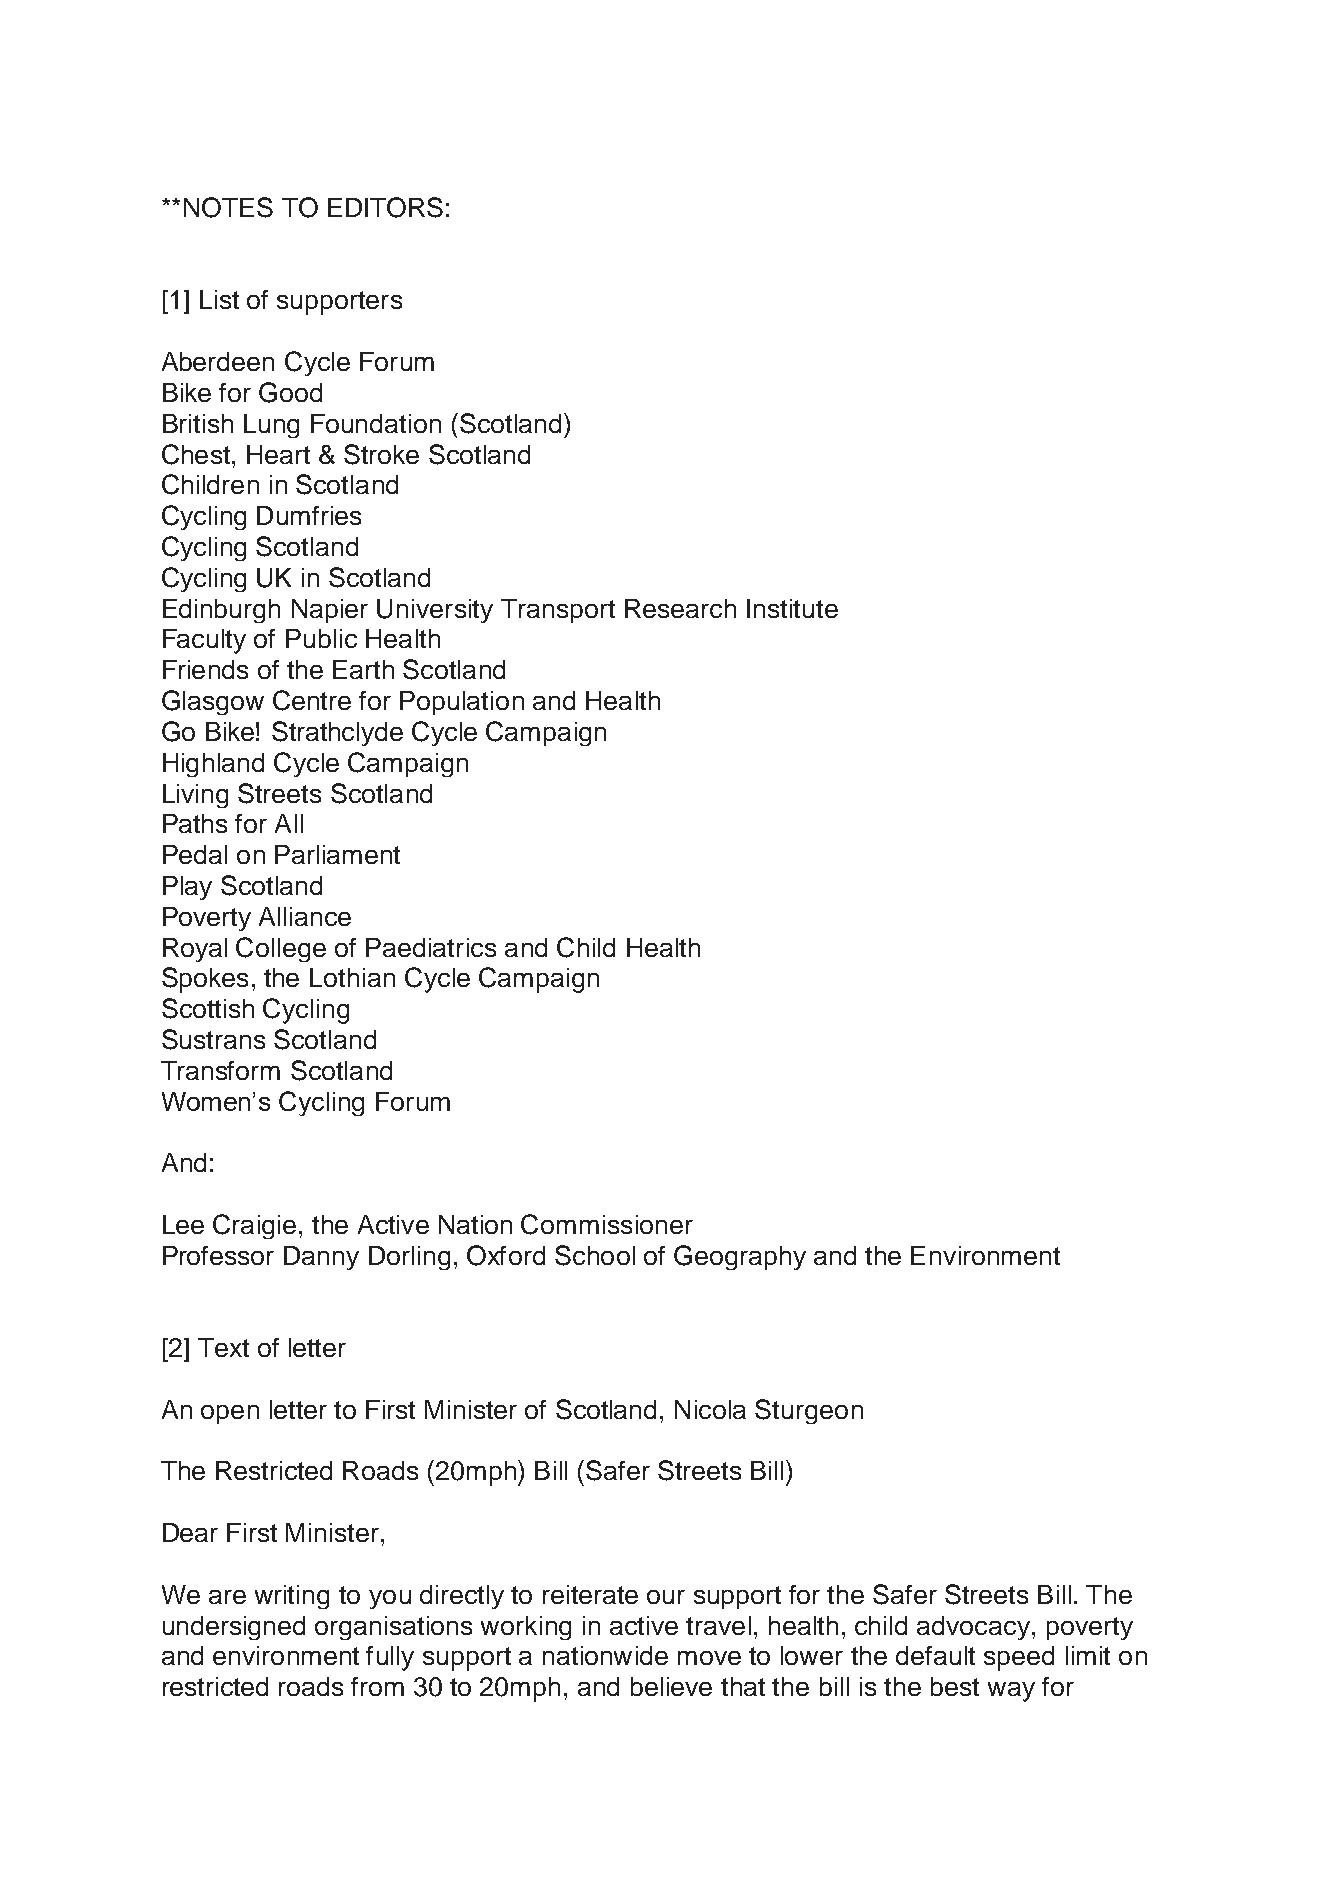  I want to click on Text, so click(223, 1347).
